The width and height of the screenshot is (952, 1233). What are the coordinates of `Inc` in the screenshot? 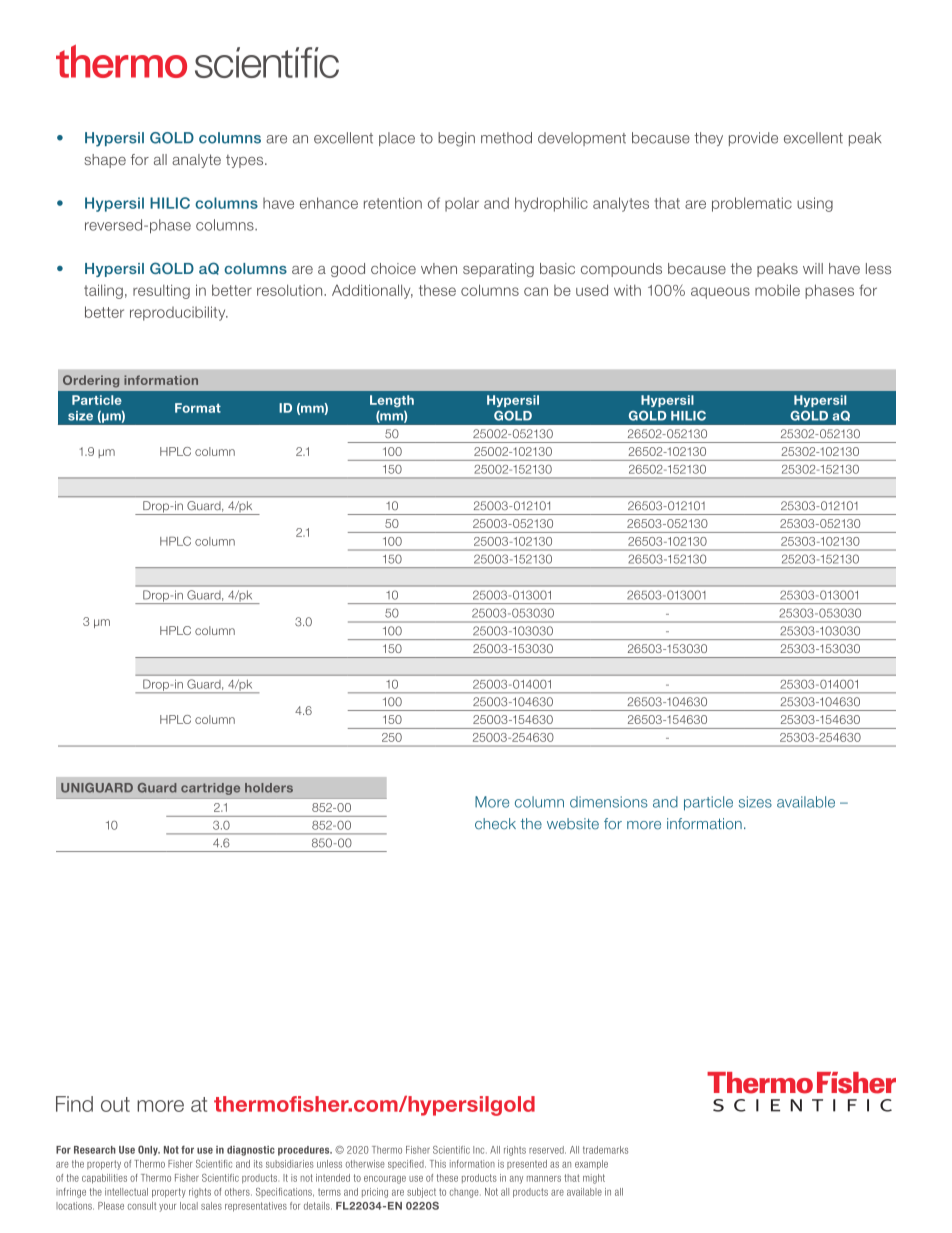 It's located at (480, 1150).
